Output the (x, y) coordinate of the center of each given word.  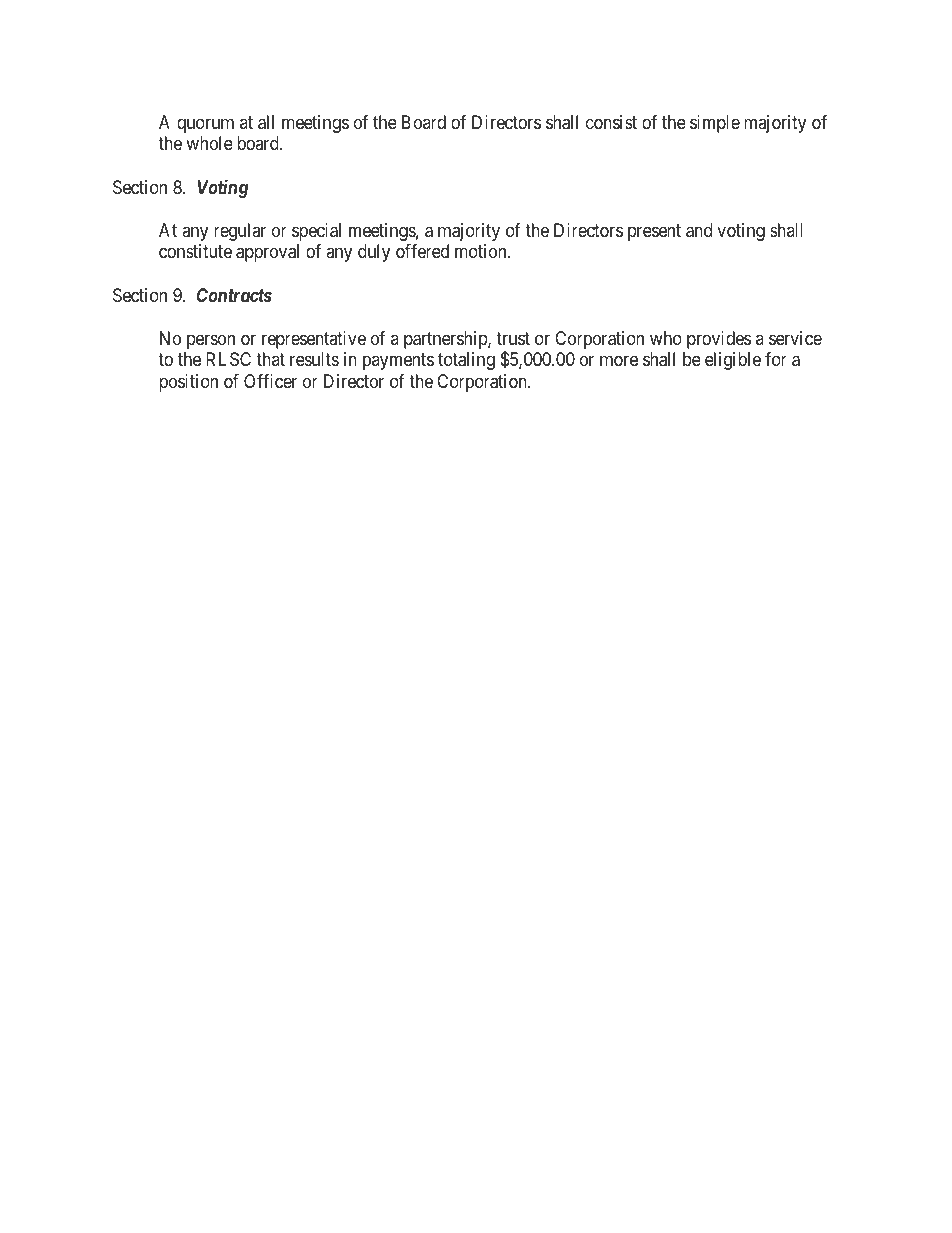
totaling (466, 361)
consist (611, 122)
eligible (733, 361)
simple (715, 124)
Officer (270, 381)
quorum (205, 125)
